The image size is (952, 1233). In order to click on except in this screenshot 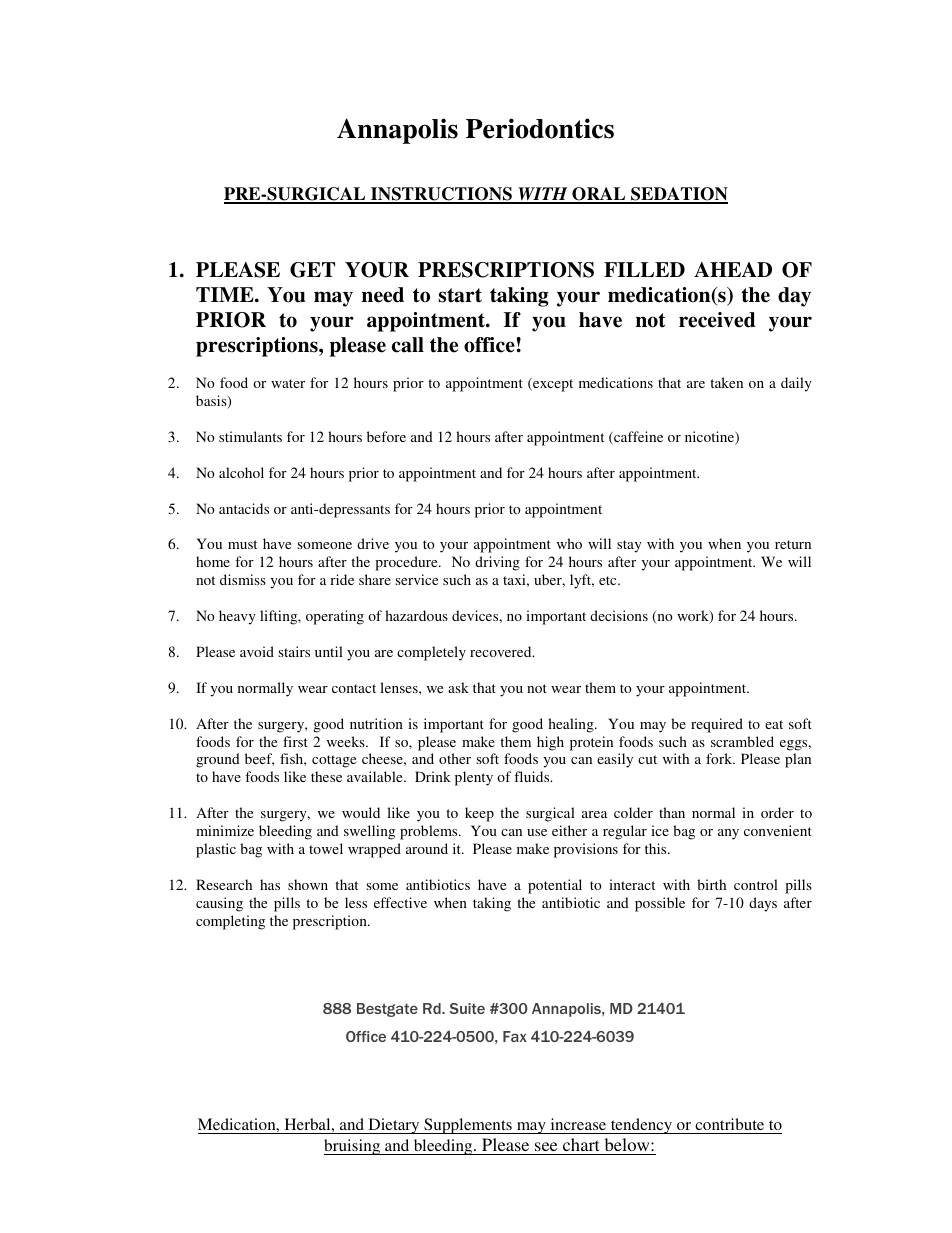, I will do `click(552, 385)`.
